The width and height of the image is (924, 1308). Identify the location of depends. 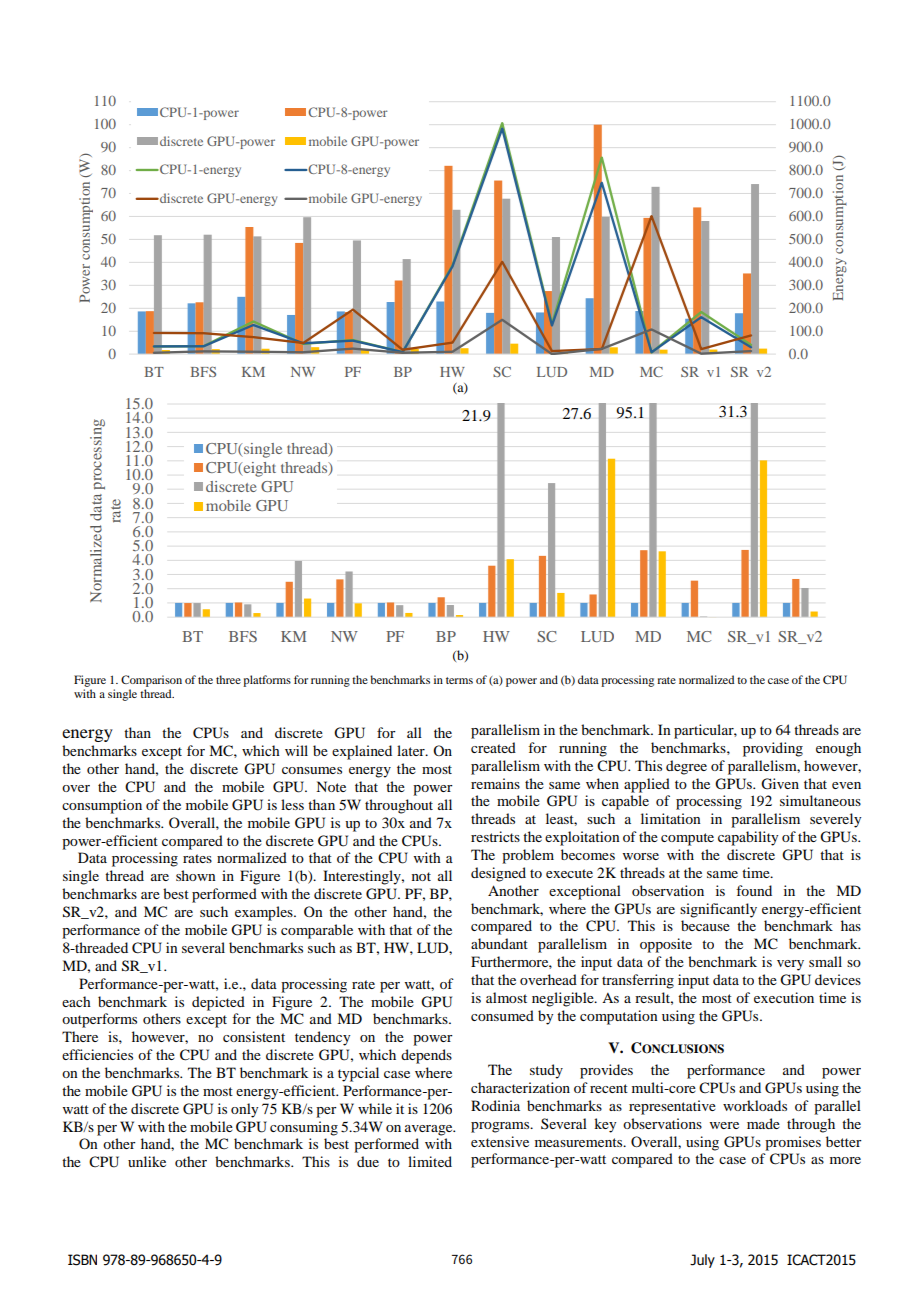
(426, 1056).
